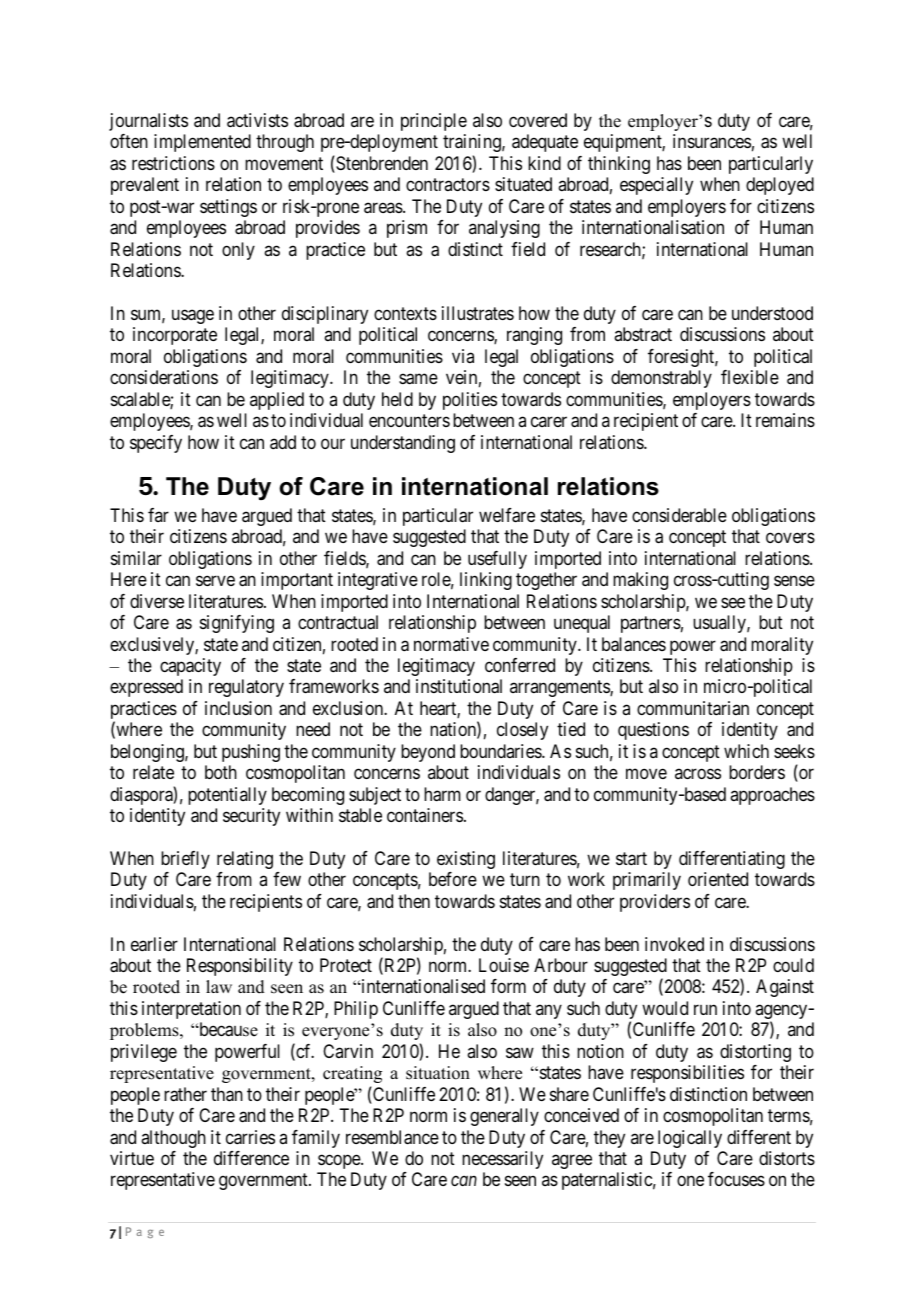 Image resolution: width=924 pixels, height=1308 pixels. Describe the element at coordinates (202, 143) in the screenshot. I see `implemented` at that location.
